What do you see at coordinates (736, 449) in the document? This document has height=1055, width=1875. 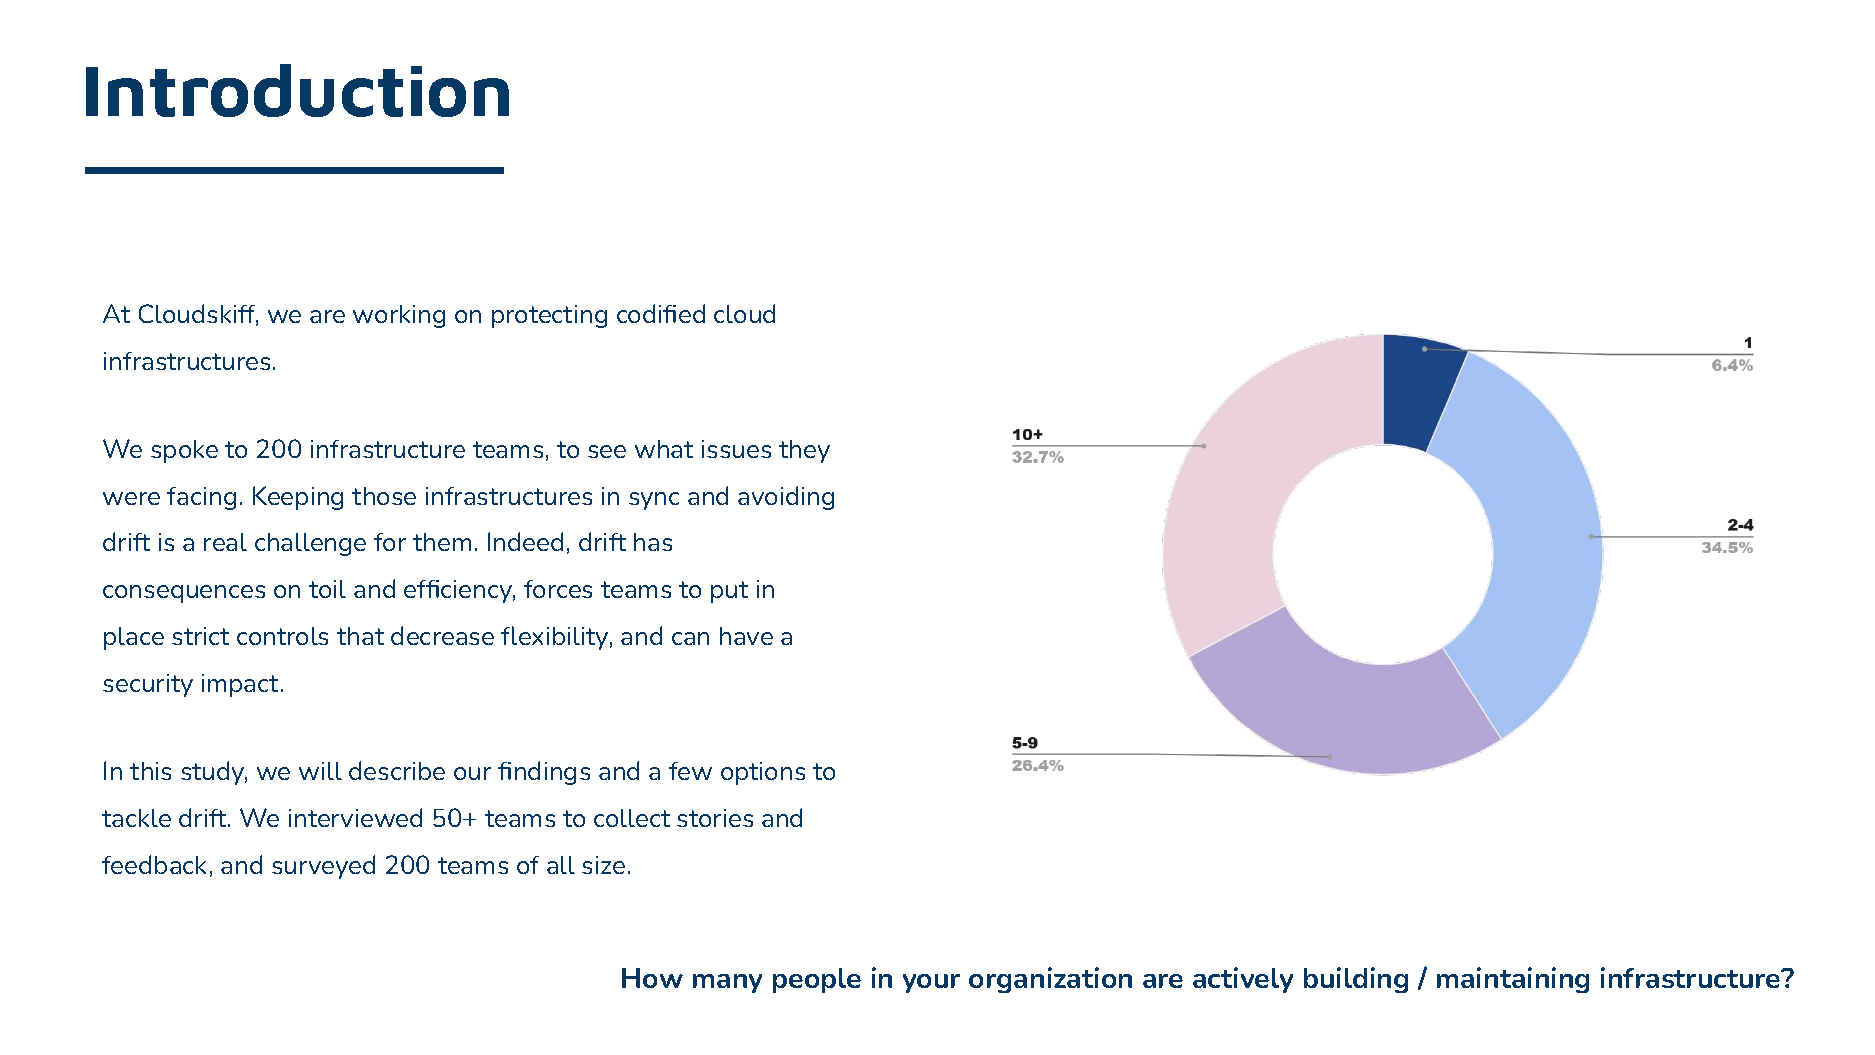 I see `issues` at bounding box center [736, 449].
